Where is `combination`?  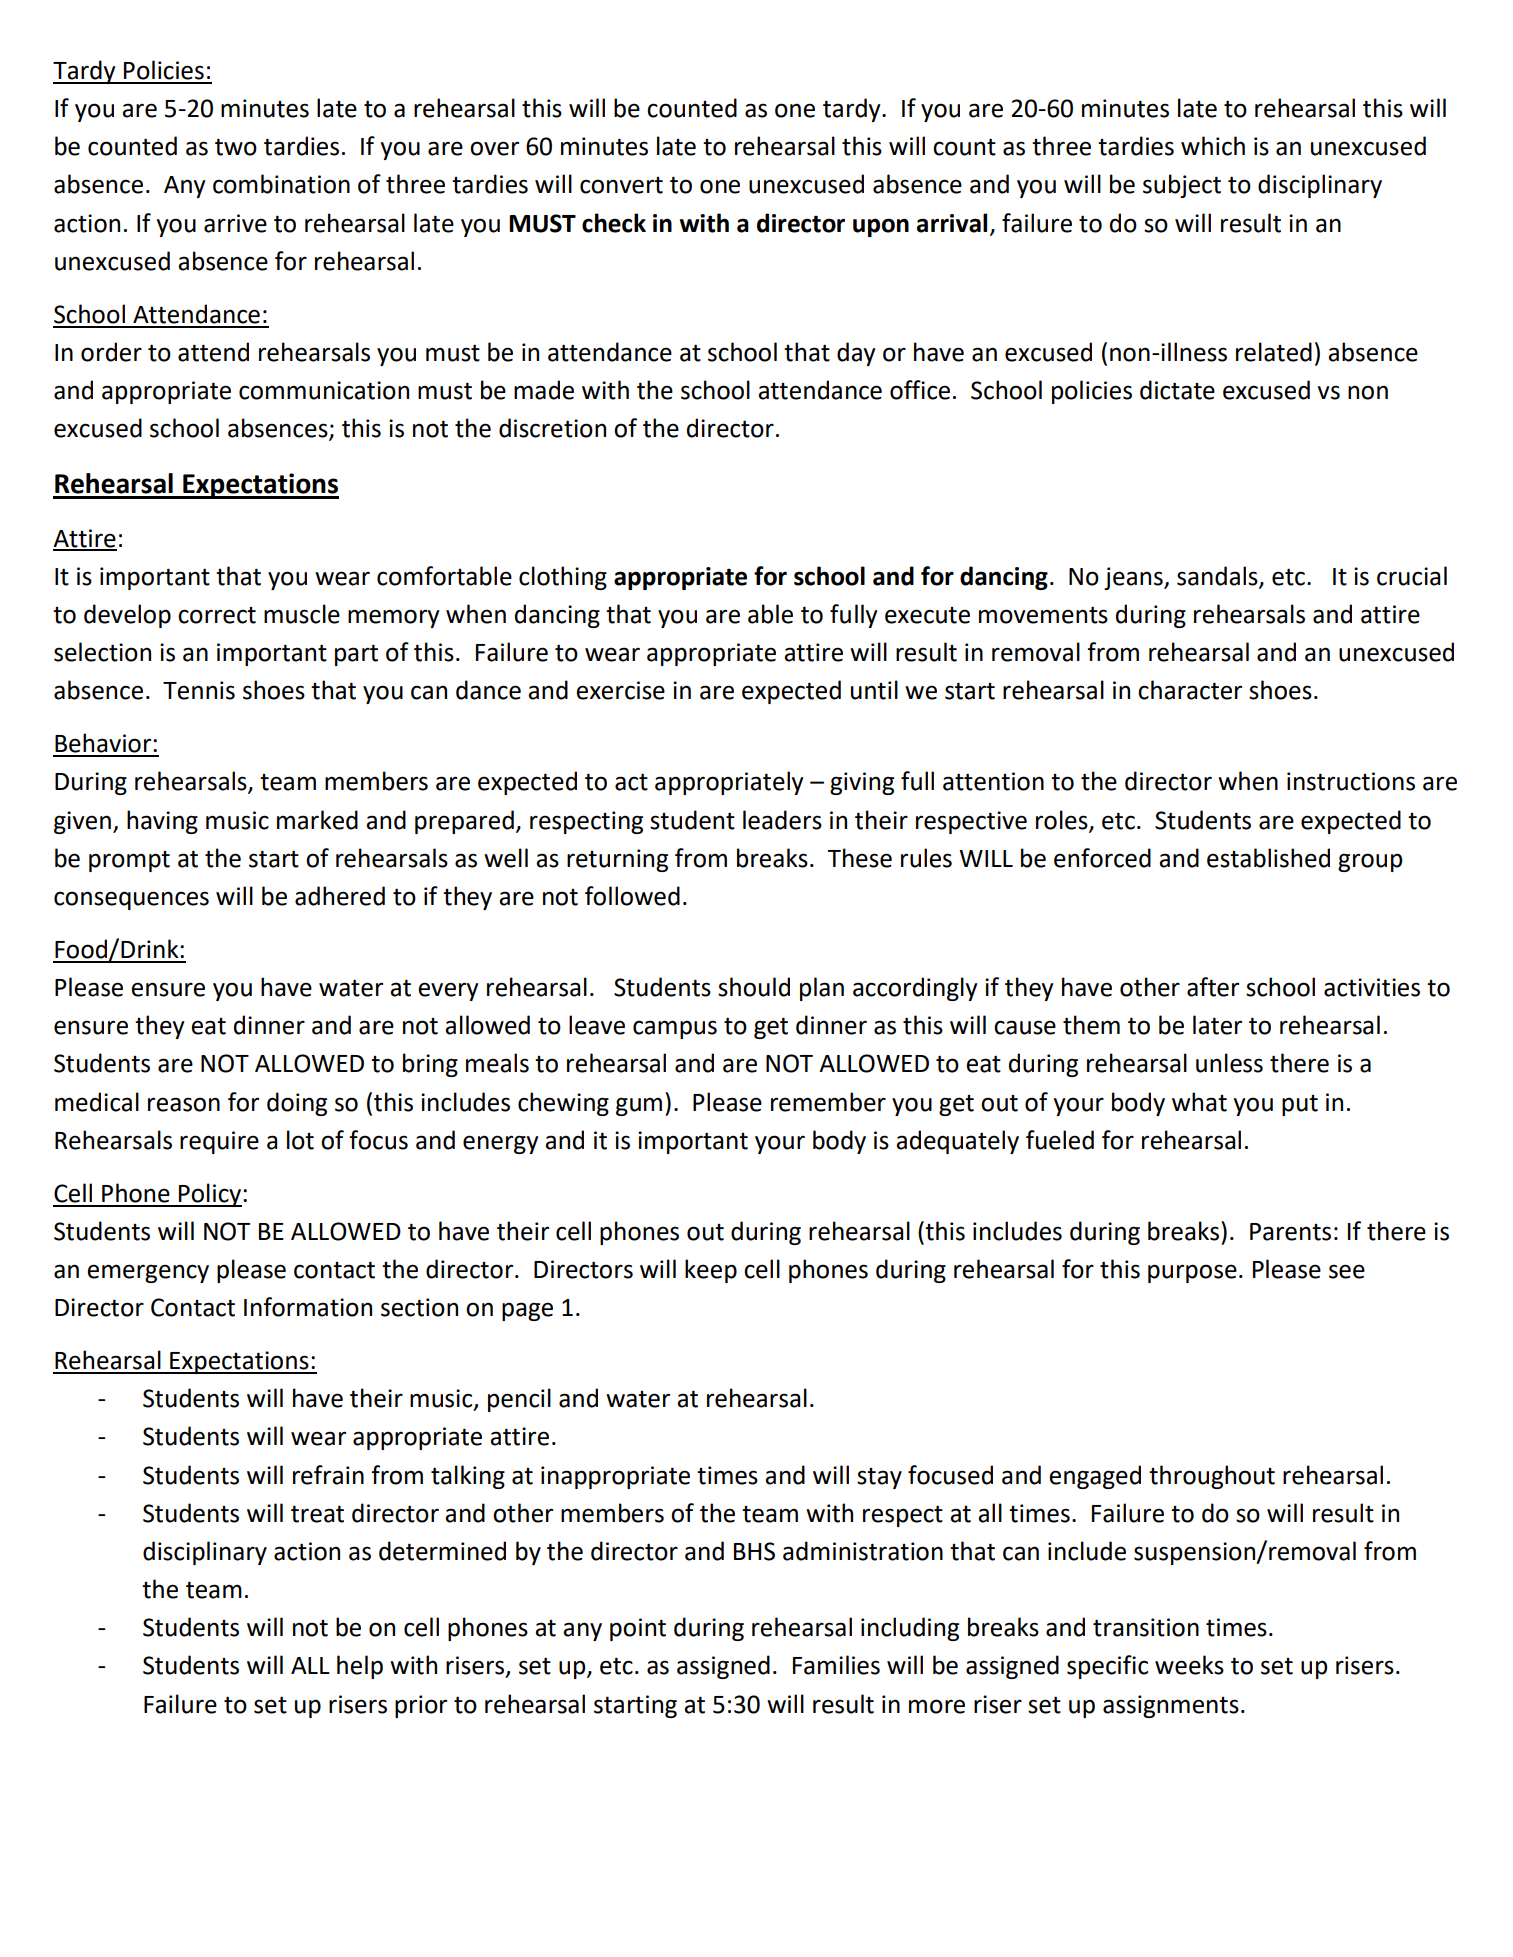 combination is located at coordinates (281, 184).
